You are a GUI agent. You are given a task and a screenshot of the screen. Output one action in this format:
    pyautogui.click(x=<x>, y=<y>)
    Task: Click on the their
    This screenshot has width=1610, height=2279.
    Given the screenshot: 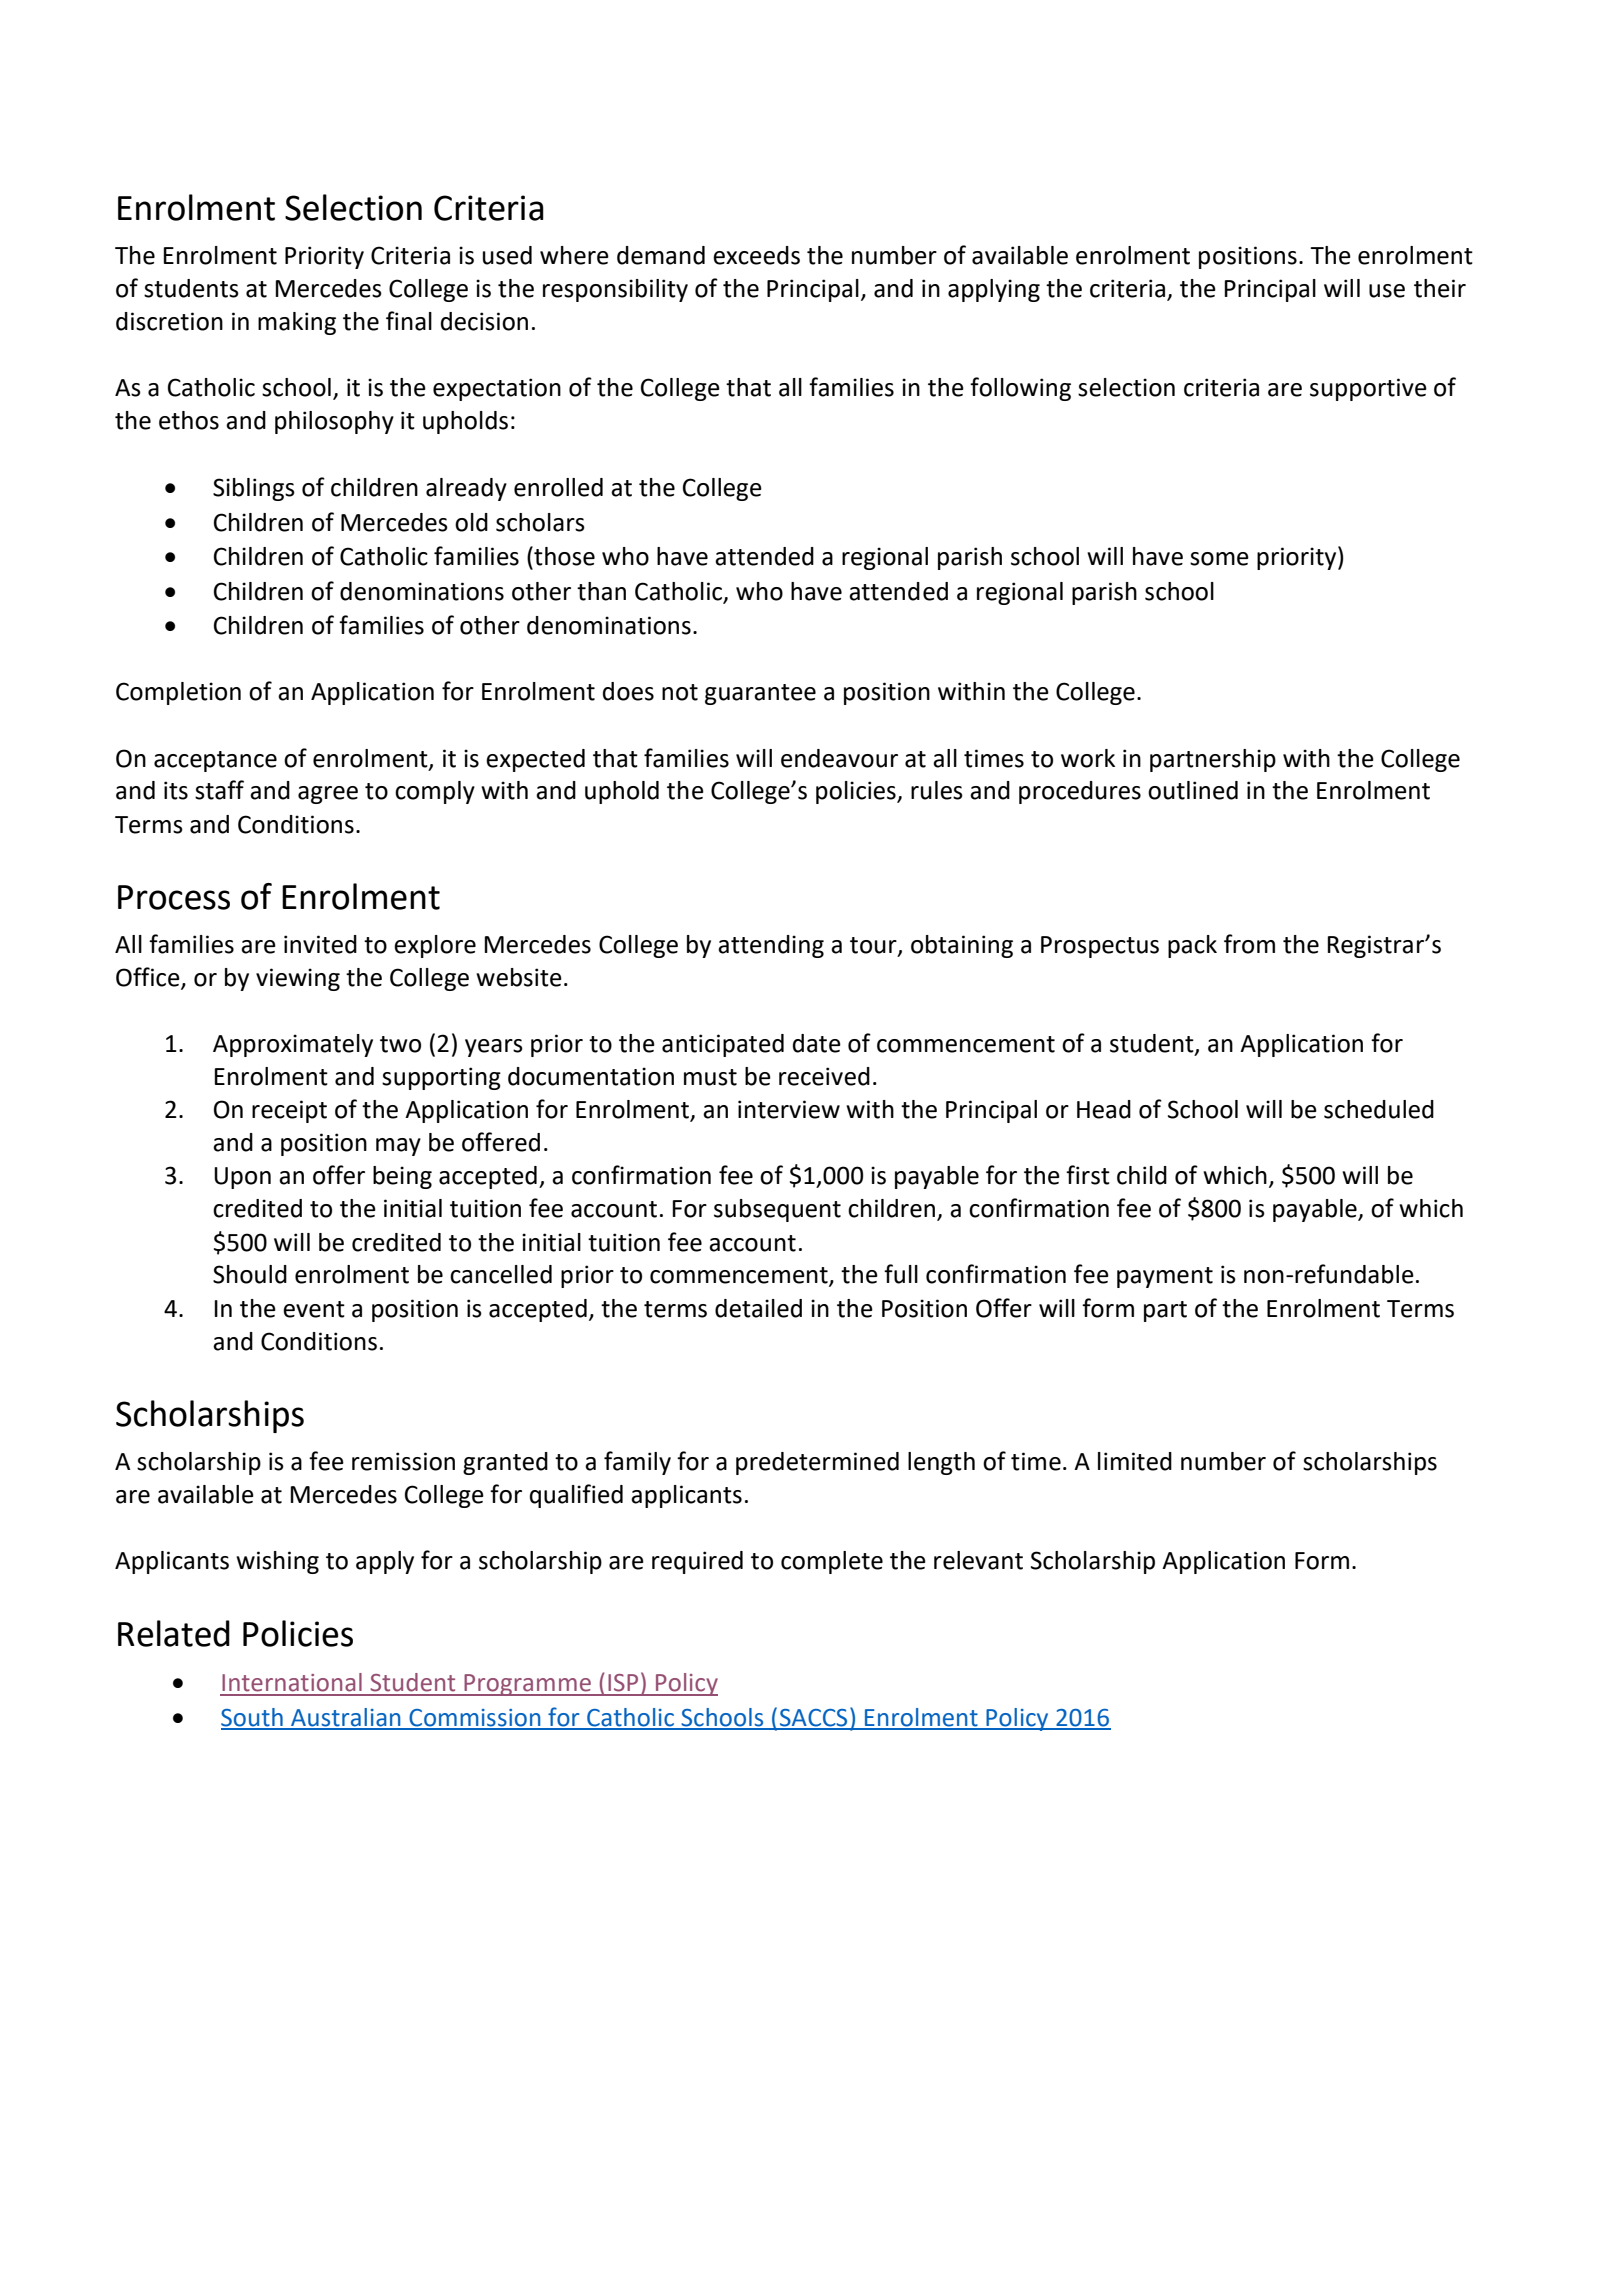 What is the action you would take?
    pyautogui.click(x=1440, y=288)
